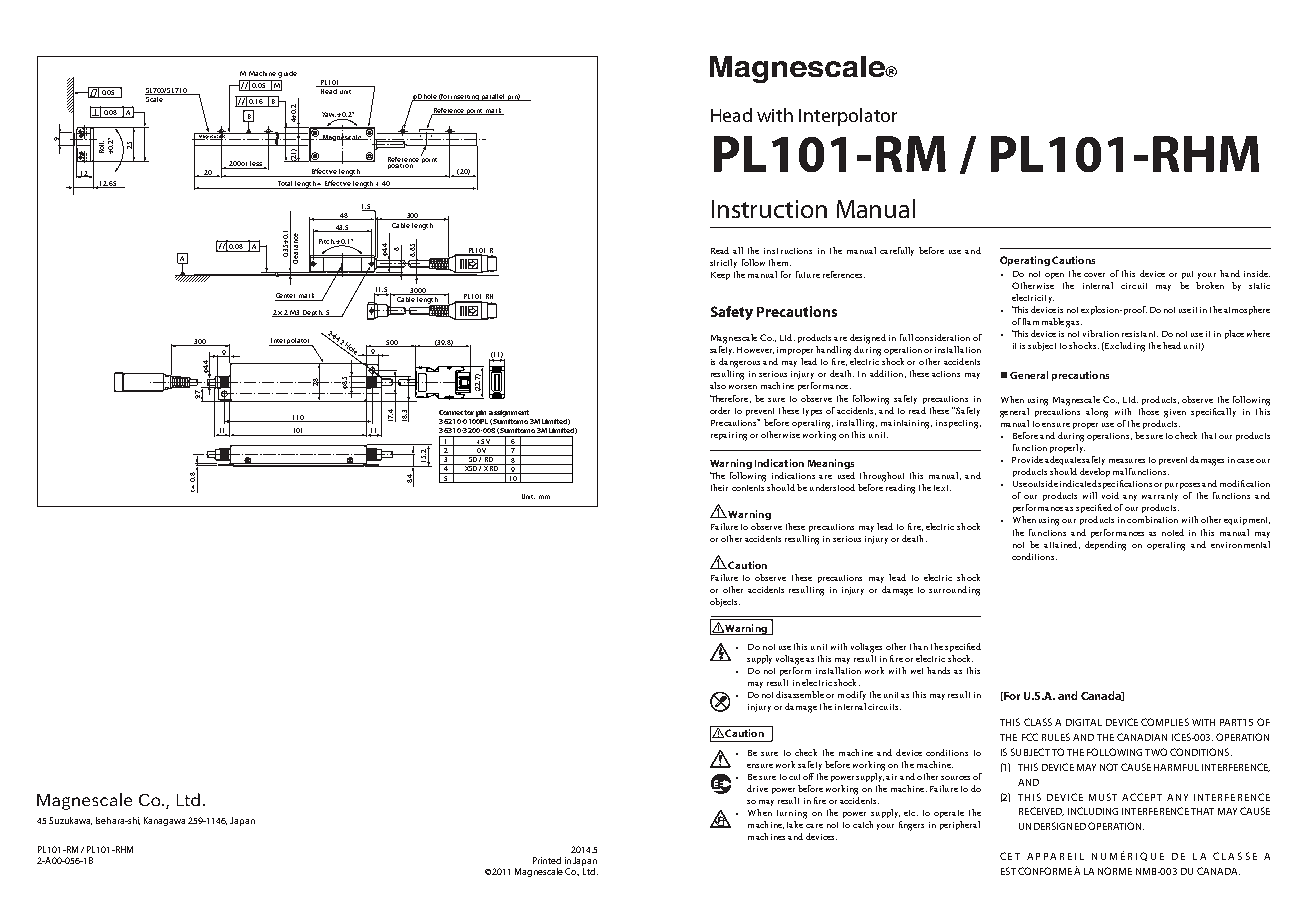 Image resolution: width=1308 pixels, height=924 pixels. I want to click on Excluding, so click(1124, 347).
